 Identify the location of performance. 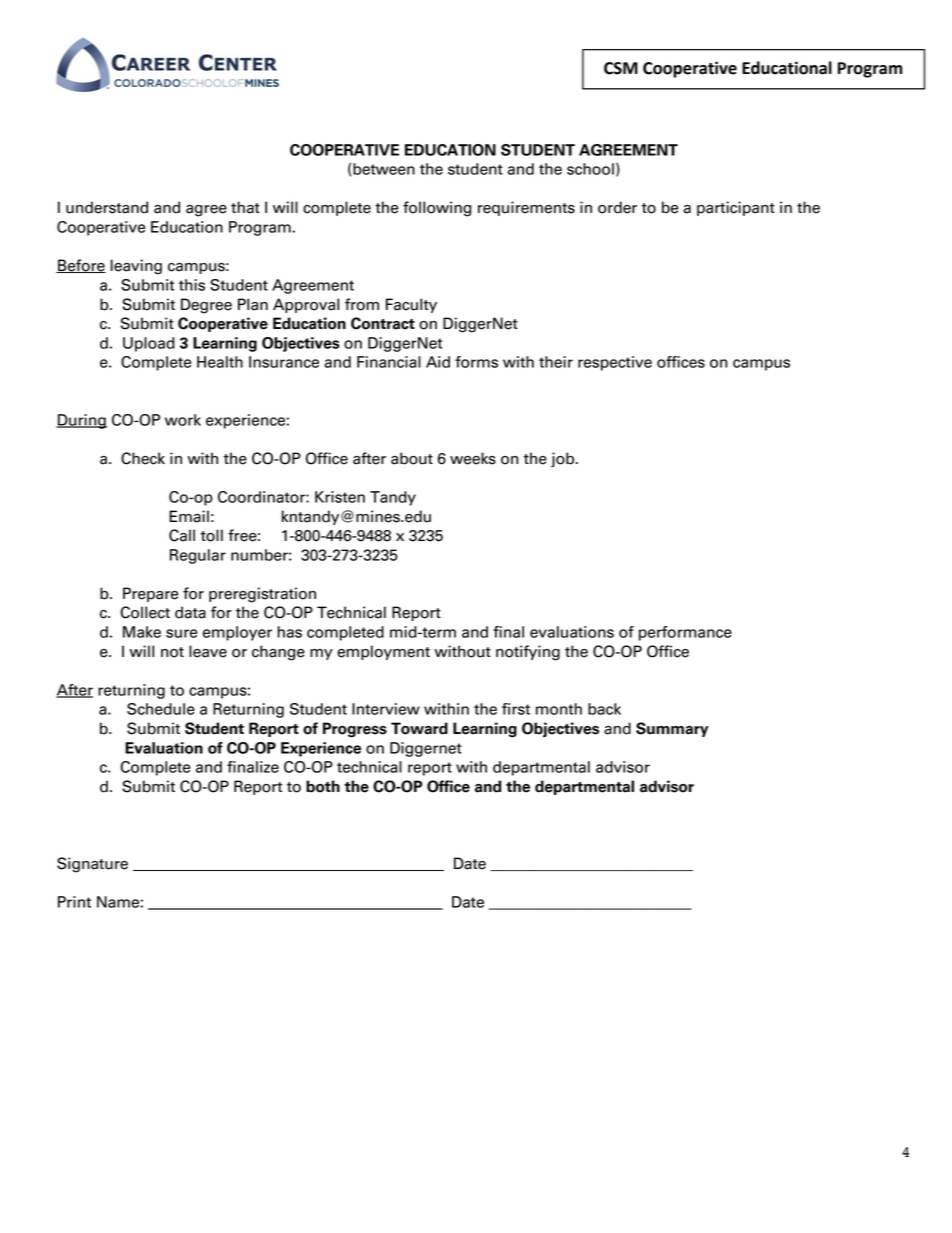
(685, 633).
